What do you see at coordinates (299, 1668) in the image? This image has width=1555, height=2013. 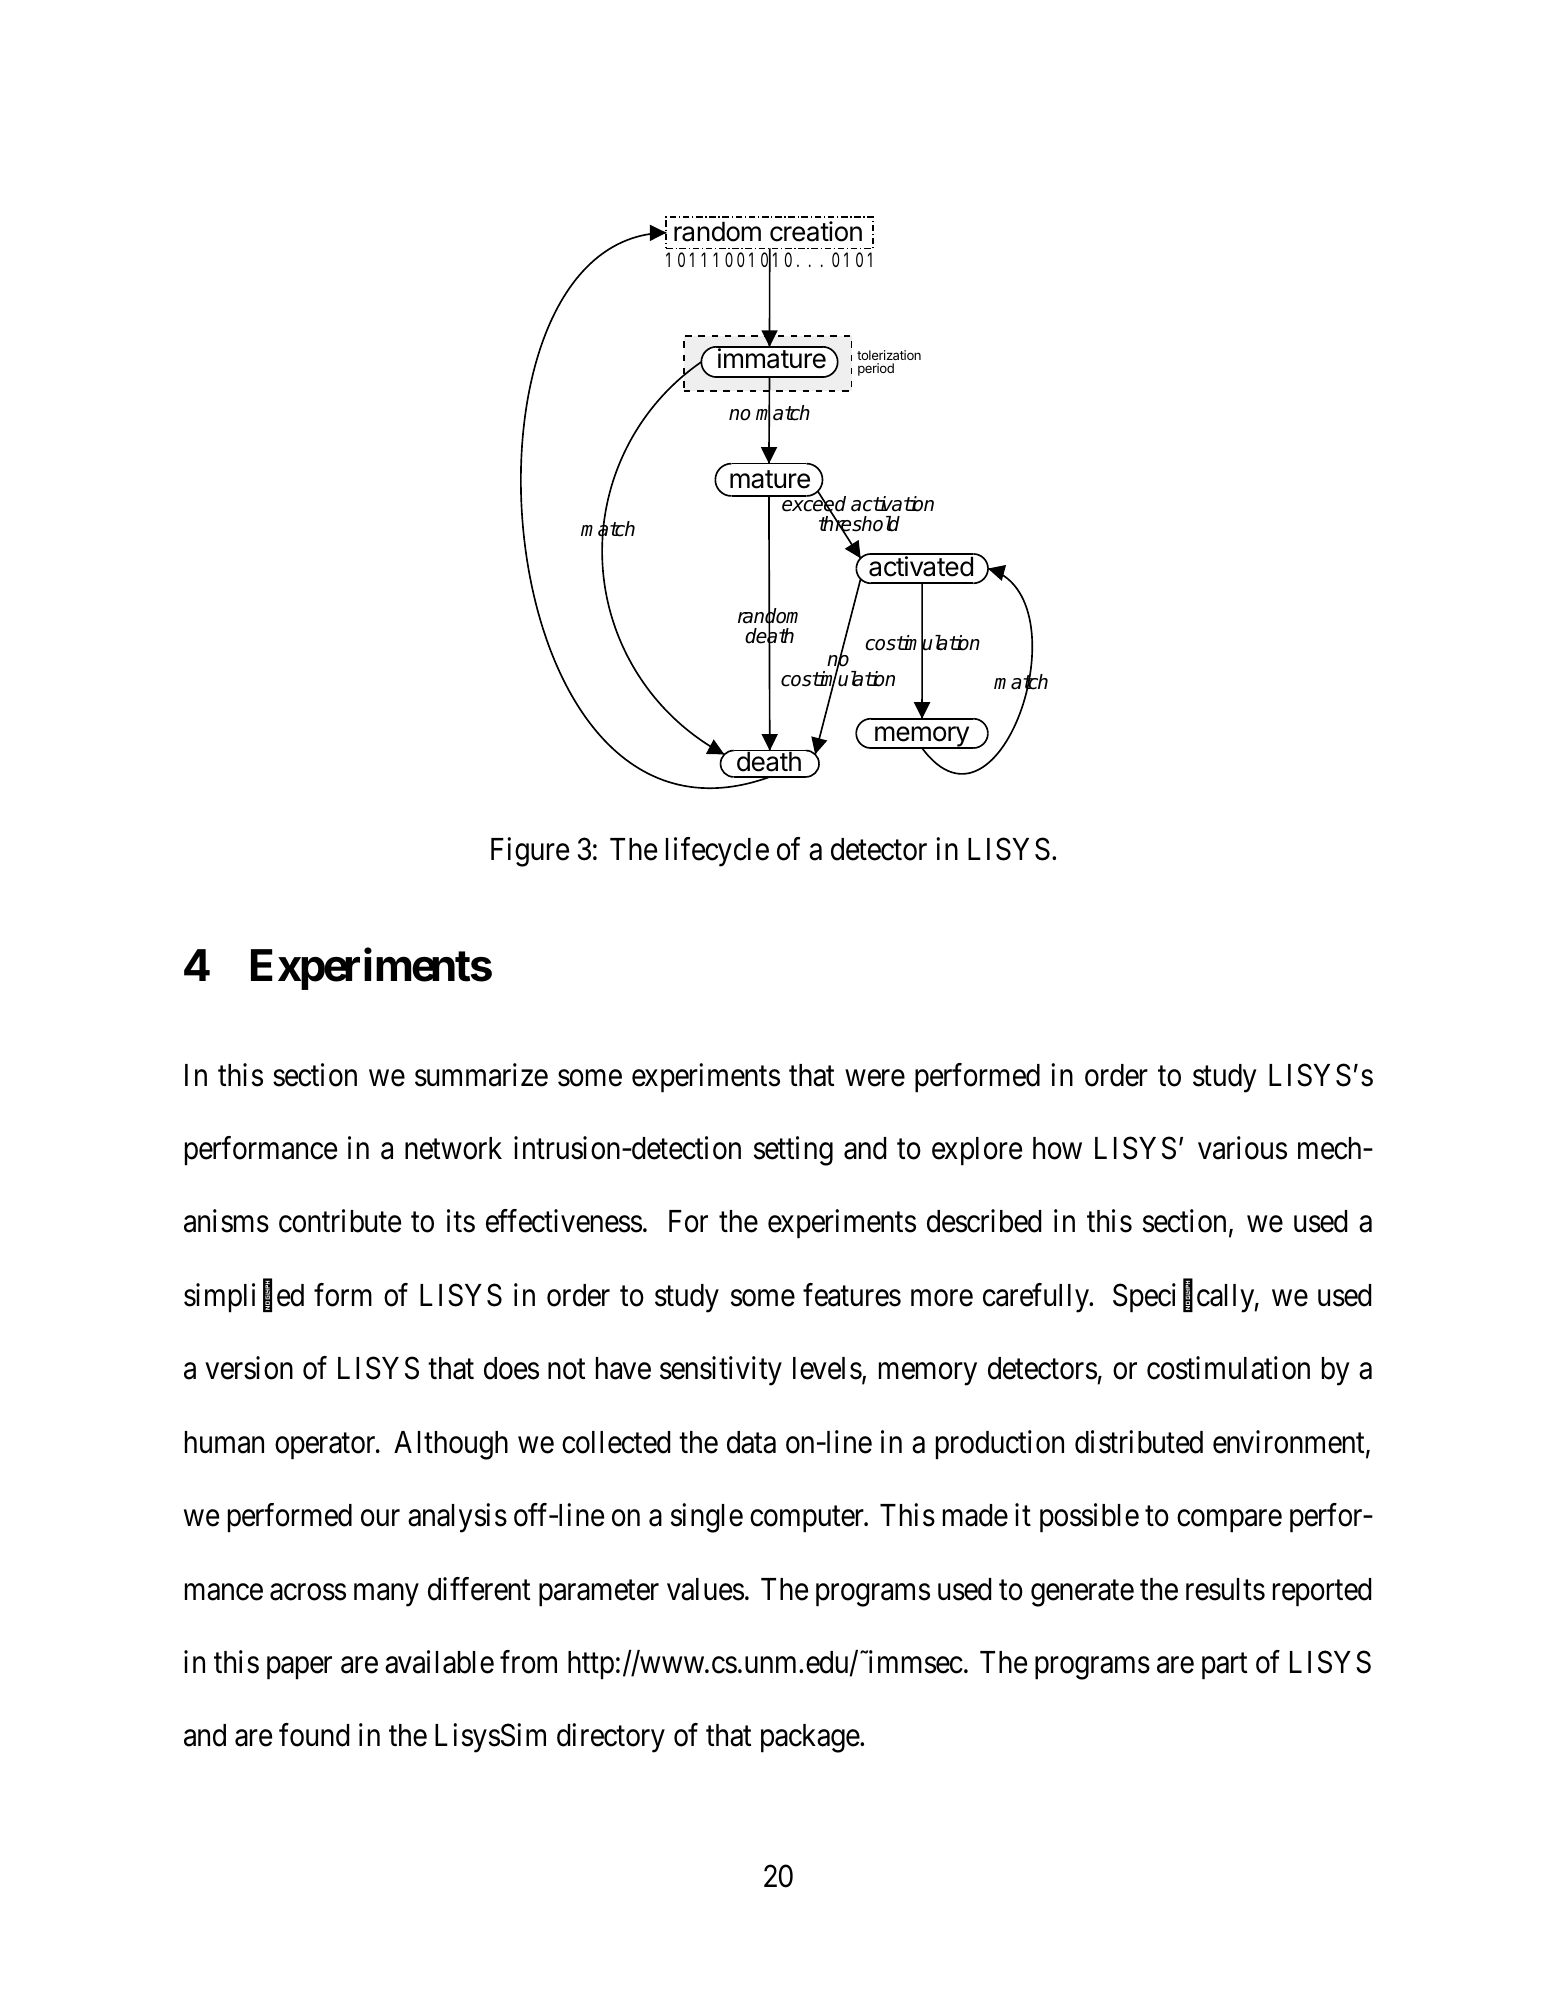 I see `paper` at bounding box center [299, 1668].
